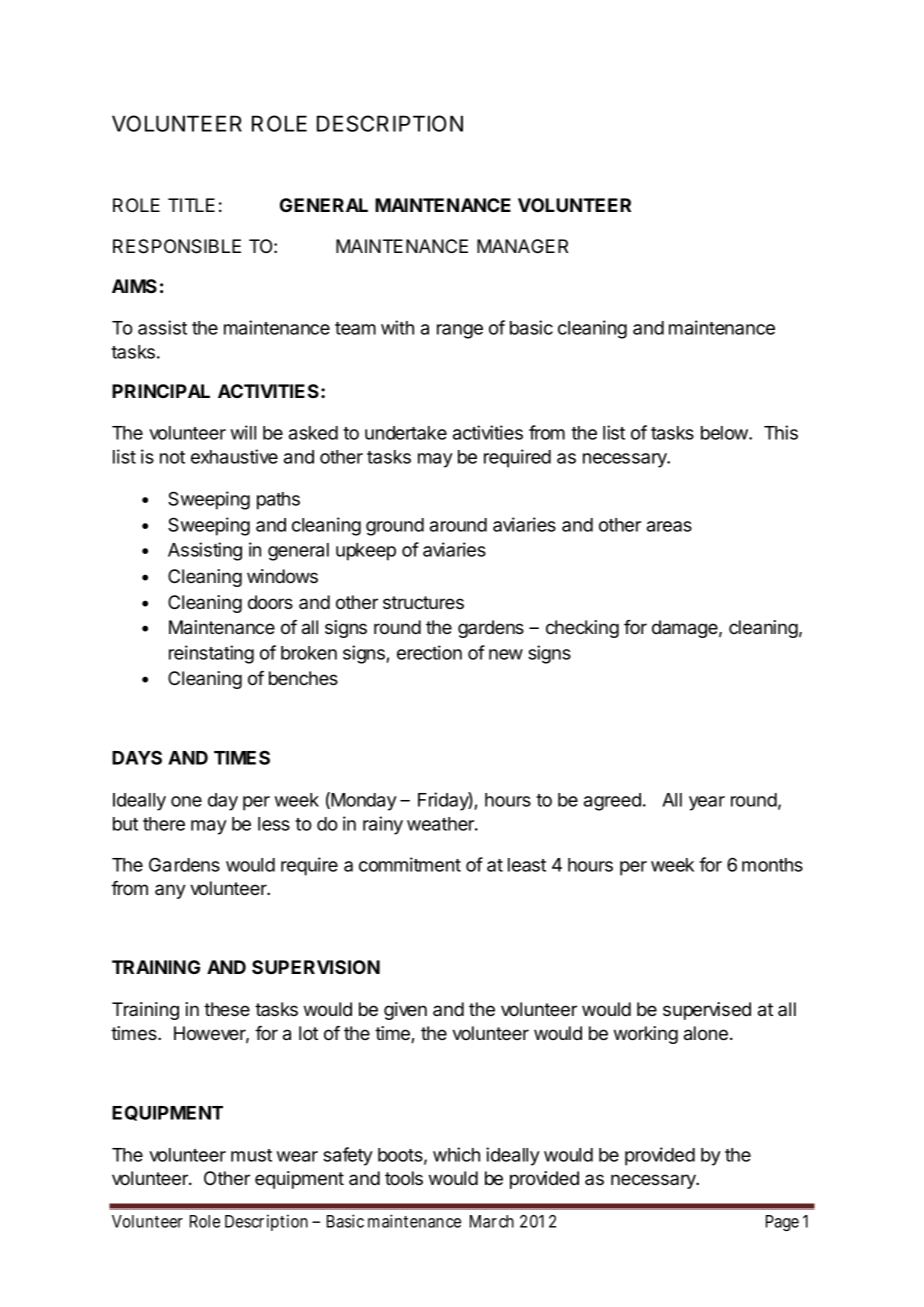 This screenshot has width=924, height=1307. Describe the element at coordinates (522, 246) in the screenshot. I see `MANAGER` at that location.
